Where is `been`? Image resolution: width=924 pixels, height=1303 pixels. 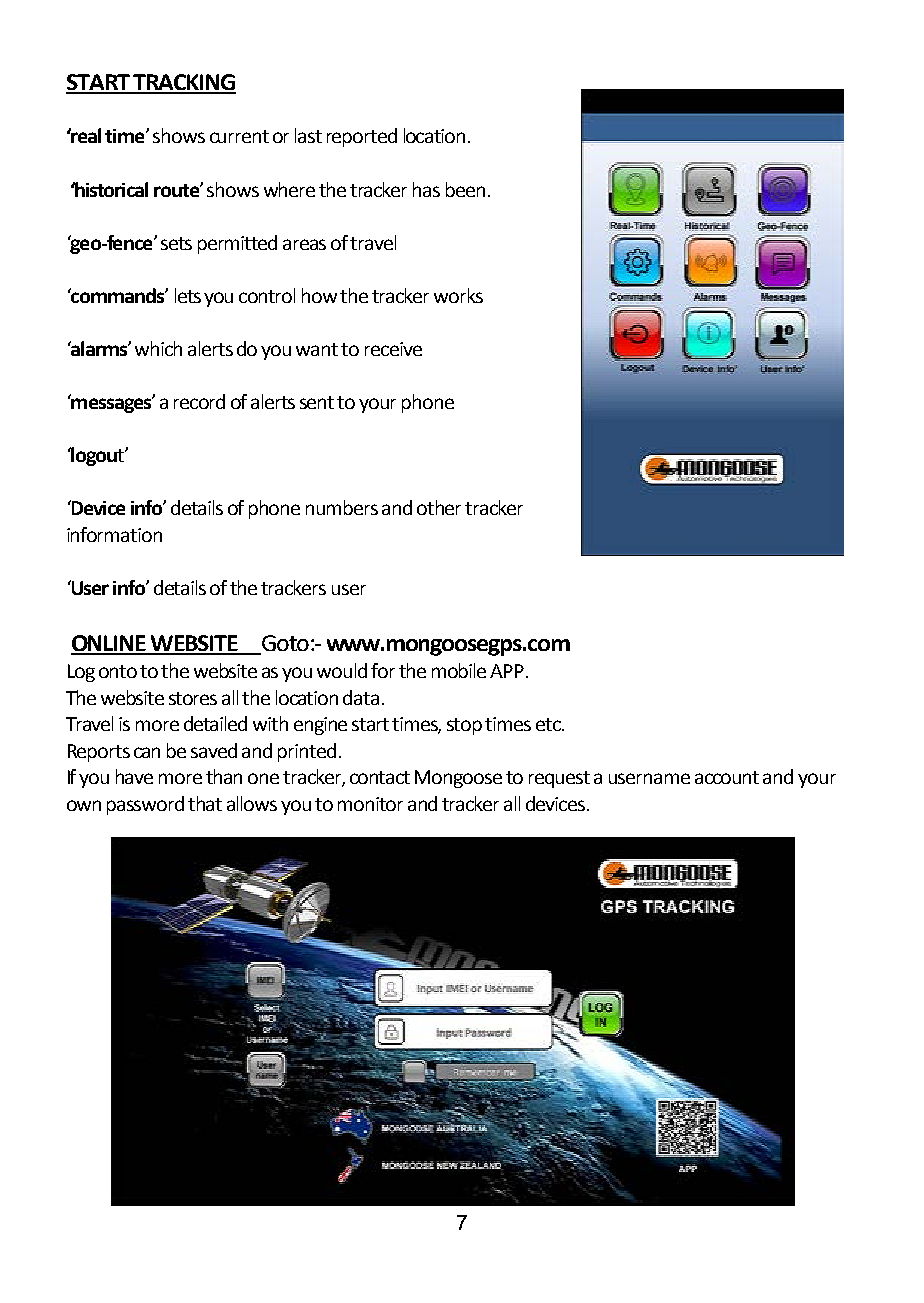 been is located at coordinates (465, 189).
